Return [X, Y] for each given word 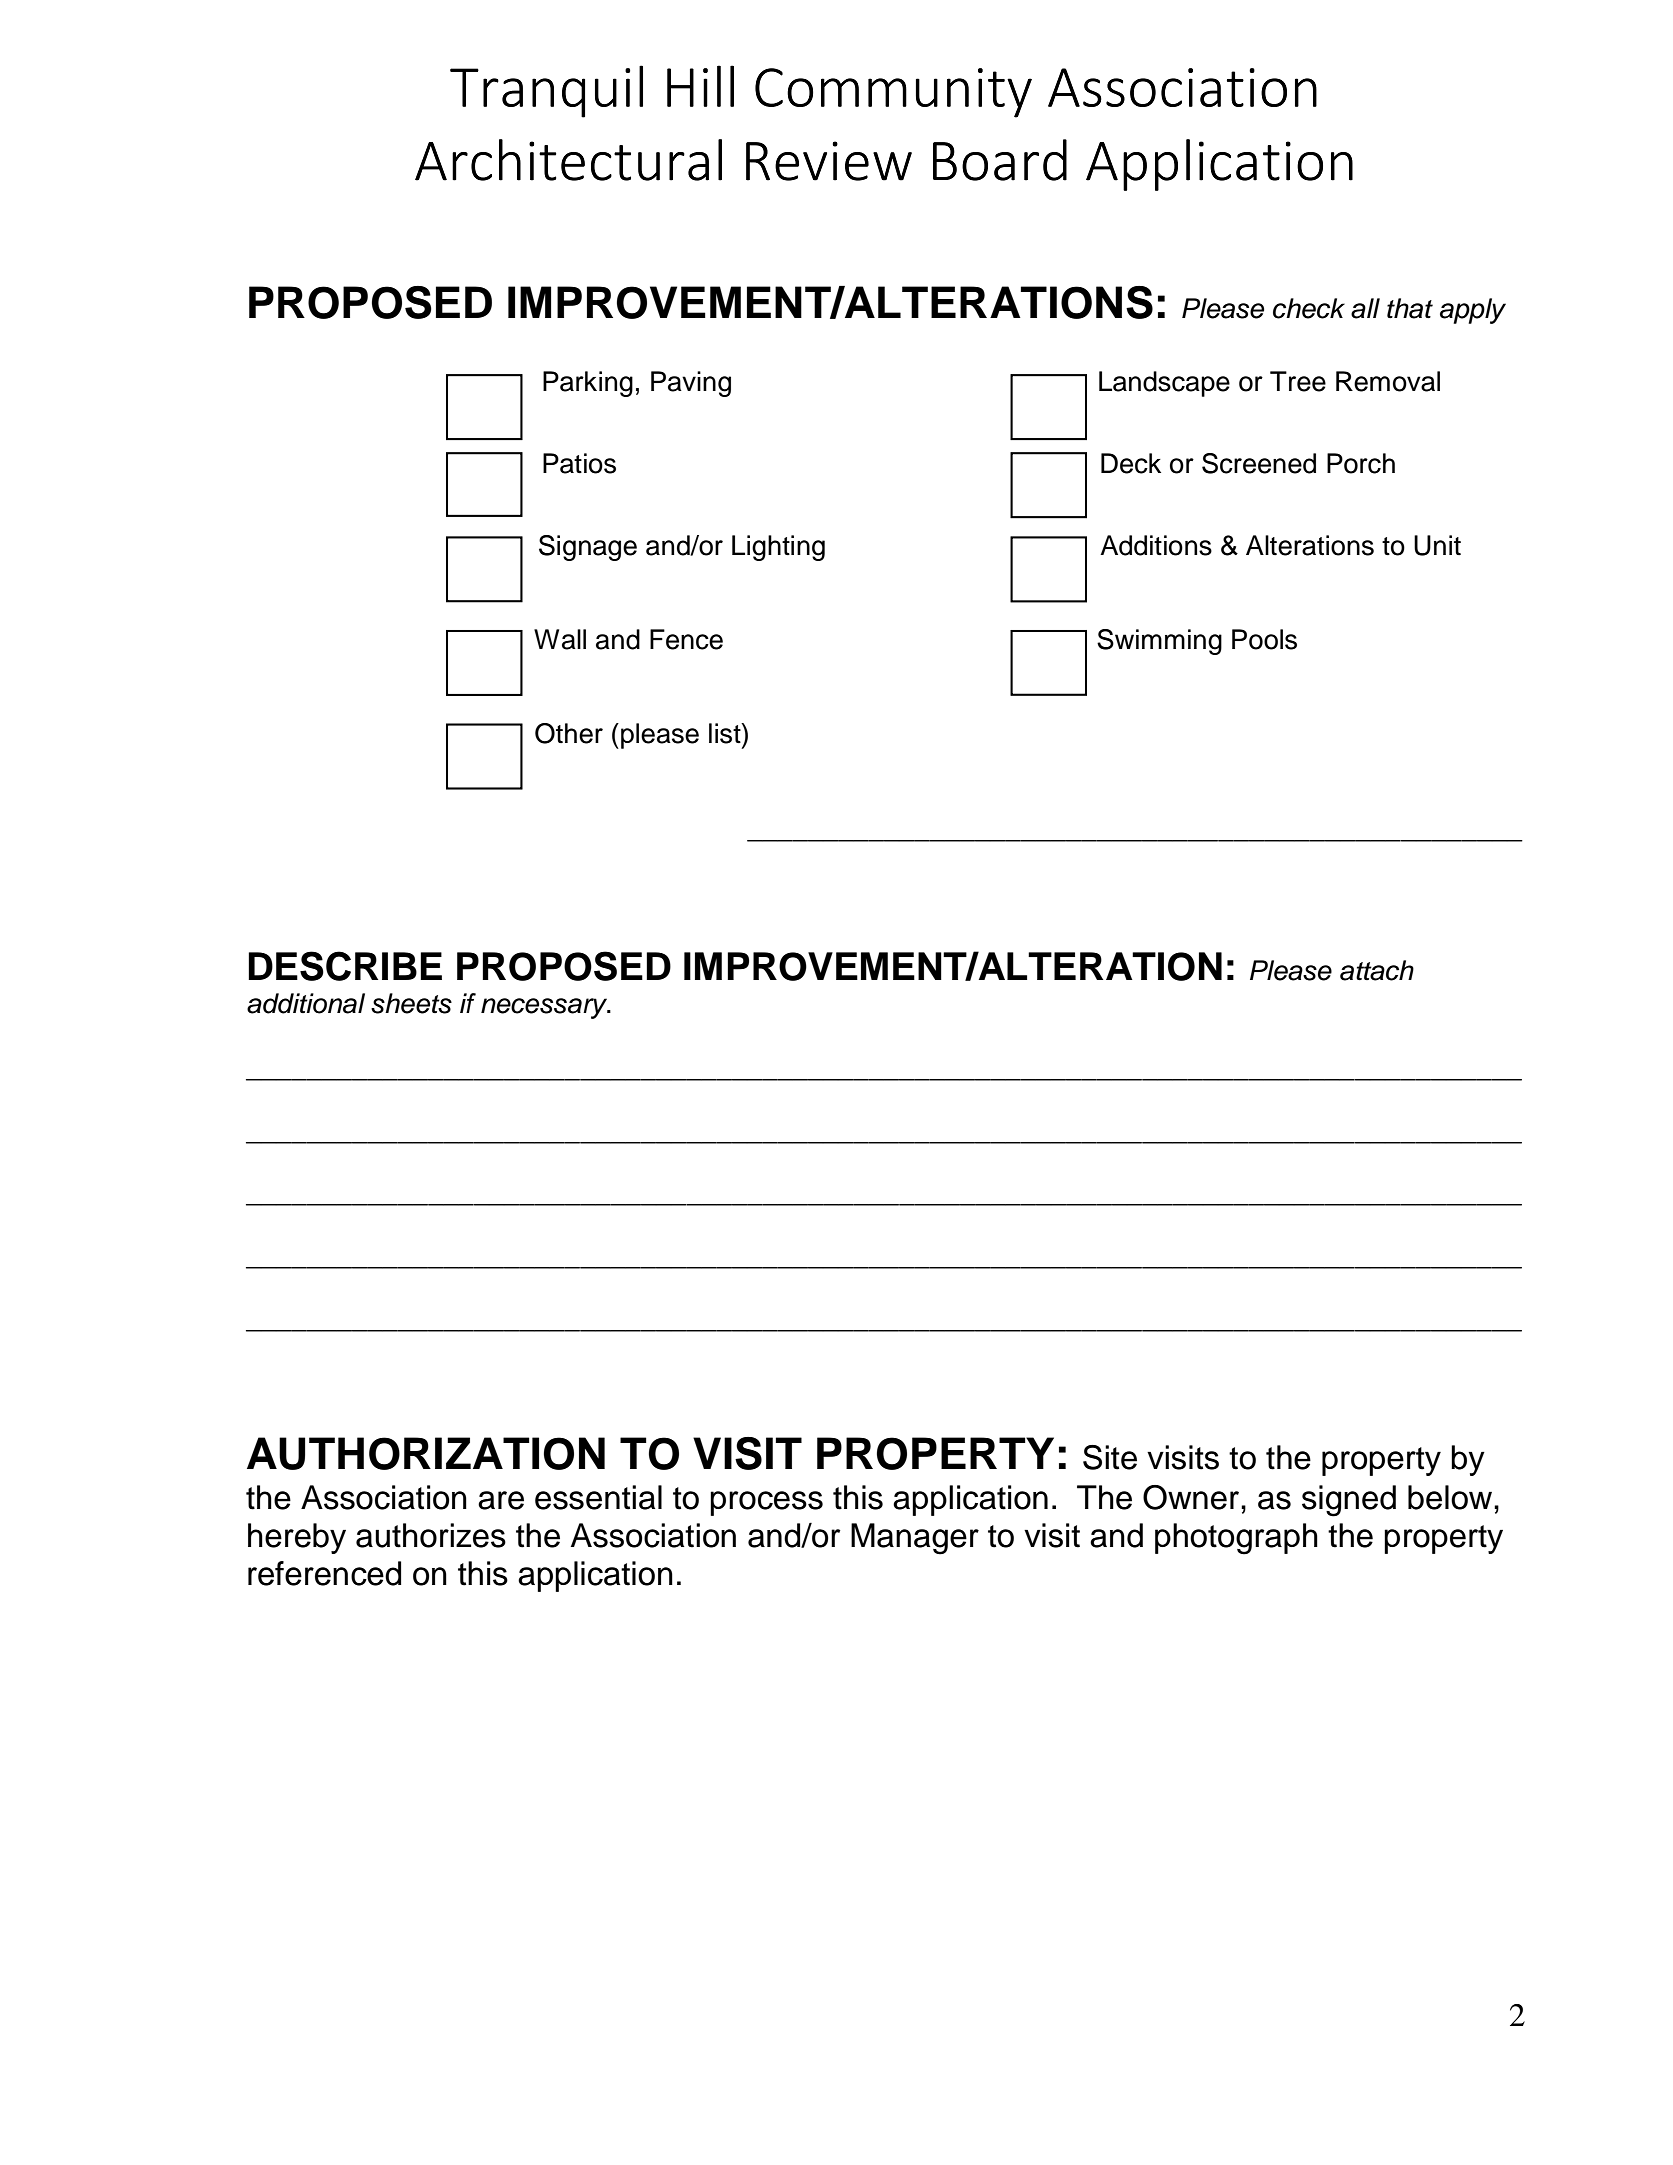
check [1309, 308]
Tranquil [546, 91]
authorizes [431, 1535]
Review [829, 161]
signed [1349, 1501]
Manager [915, 1539]
